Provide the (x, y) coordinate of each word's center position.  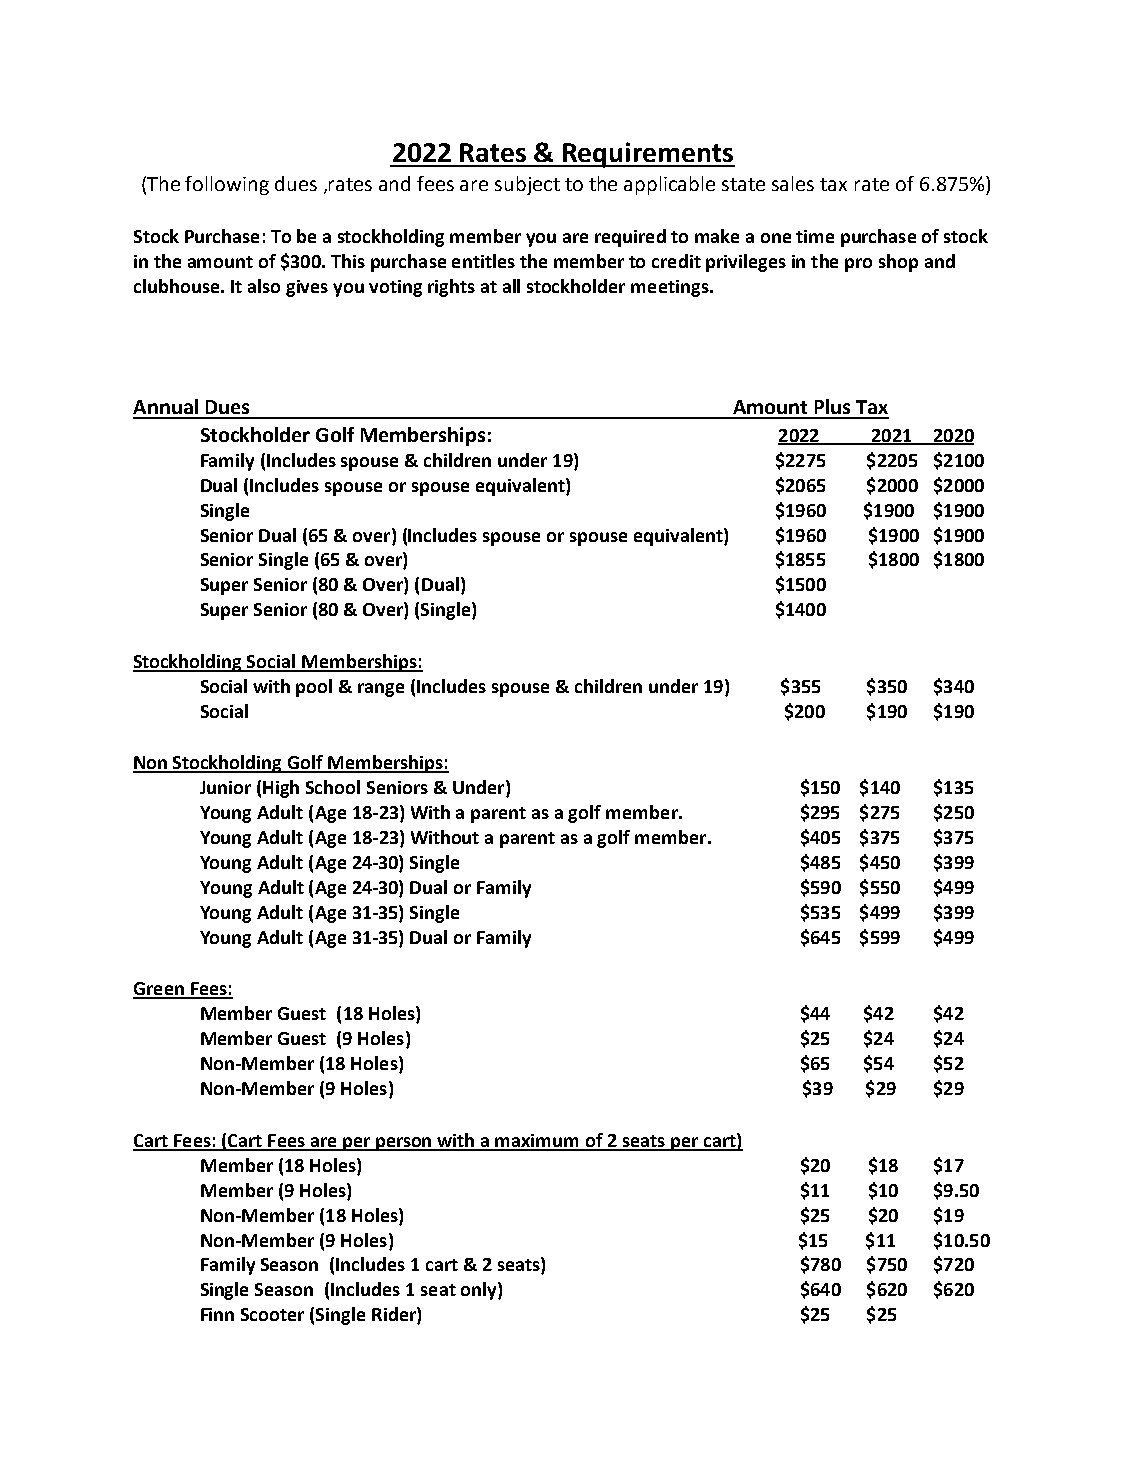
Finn (217, 1314)
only (480, 1291)
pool (314, 688)
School (333, 787)
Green (159, 990)
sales (793, 183)
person (404, 1144)
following (227, 185)
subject (527, 185)
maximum (538, 1142)
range (381, 690)
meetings (671, 288)
